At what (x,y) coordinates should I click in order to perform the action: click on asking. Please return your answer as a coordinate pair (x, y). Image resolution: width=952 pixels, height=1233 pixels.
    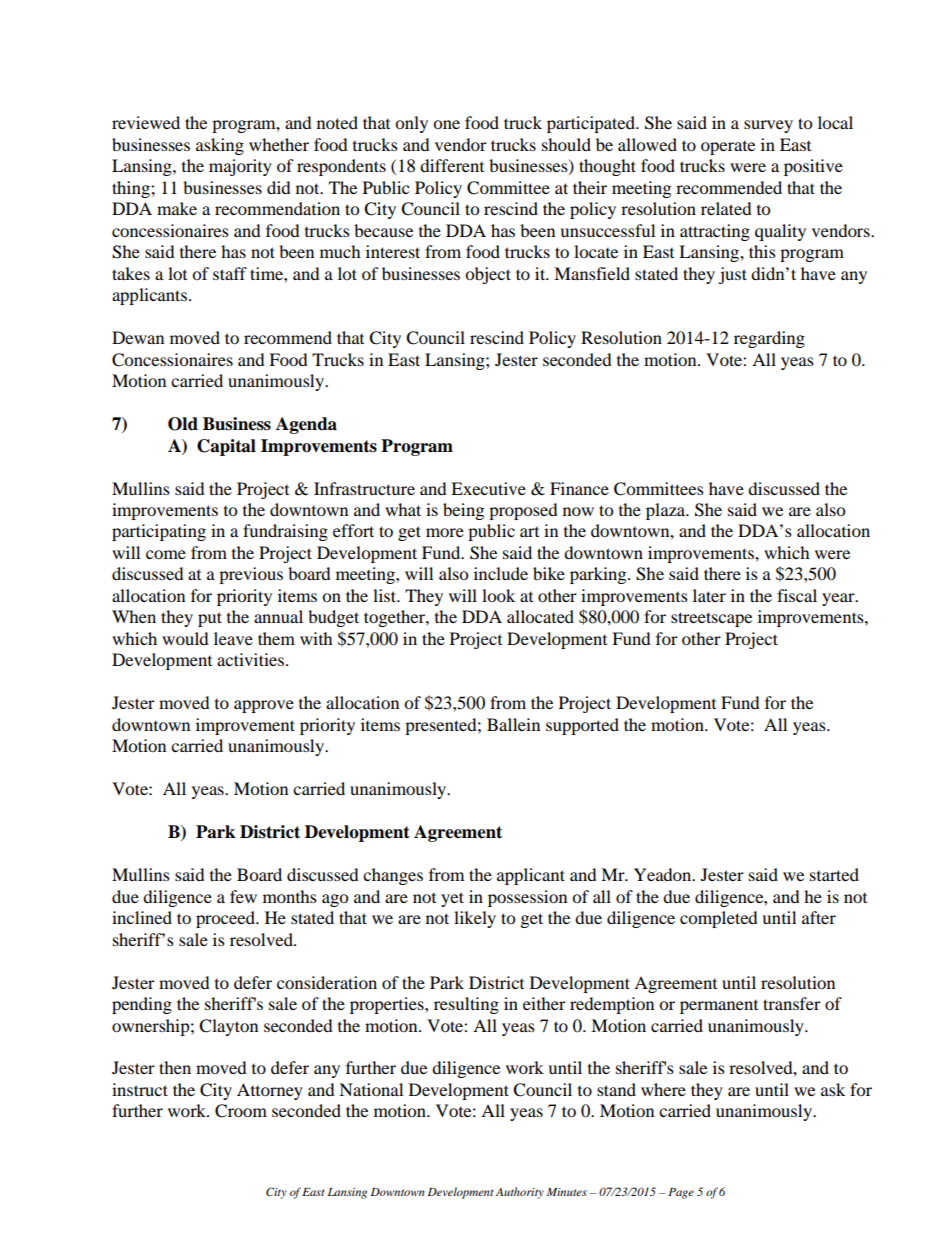
    Looking at the image, I should click on (220, 146).
